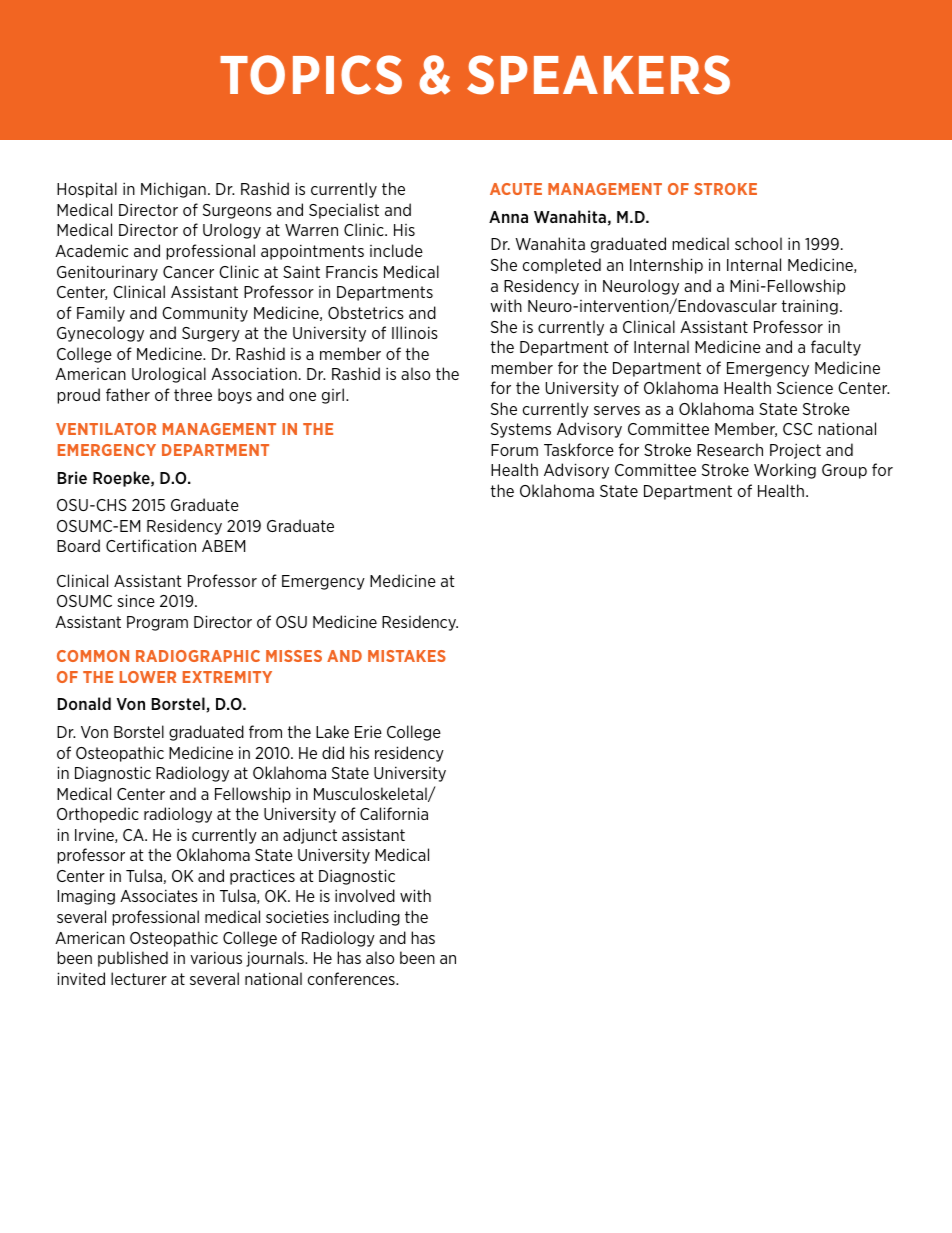 The height and width of the screenshot is (1233, 952). What do you see at coordinates (785, 471) in the screenshot?
I see `Working` at bounding box center [785, 471].
